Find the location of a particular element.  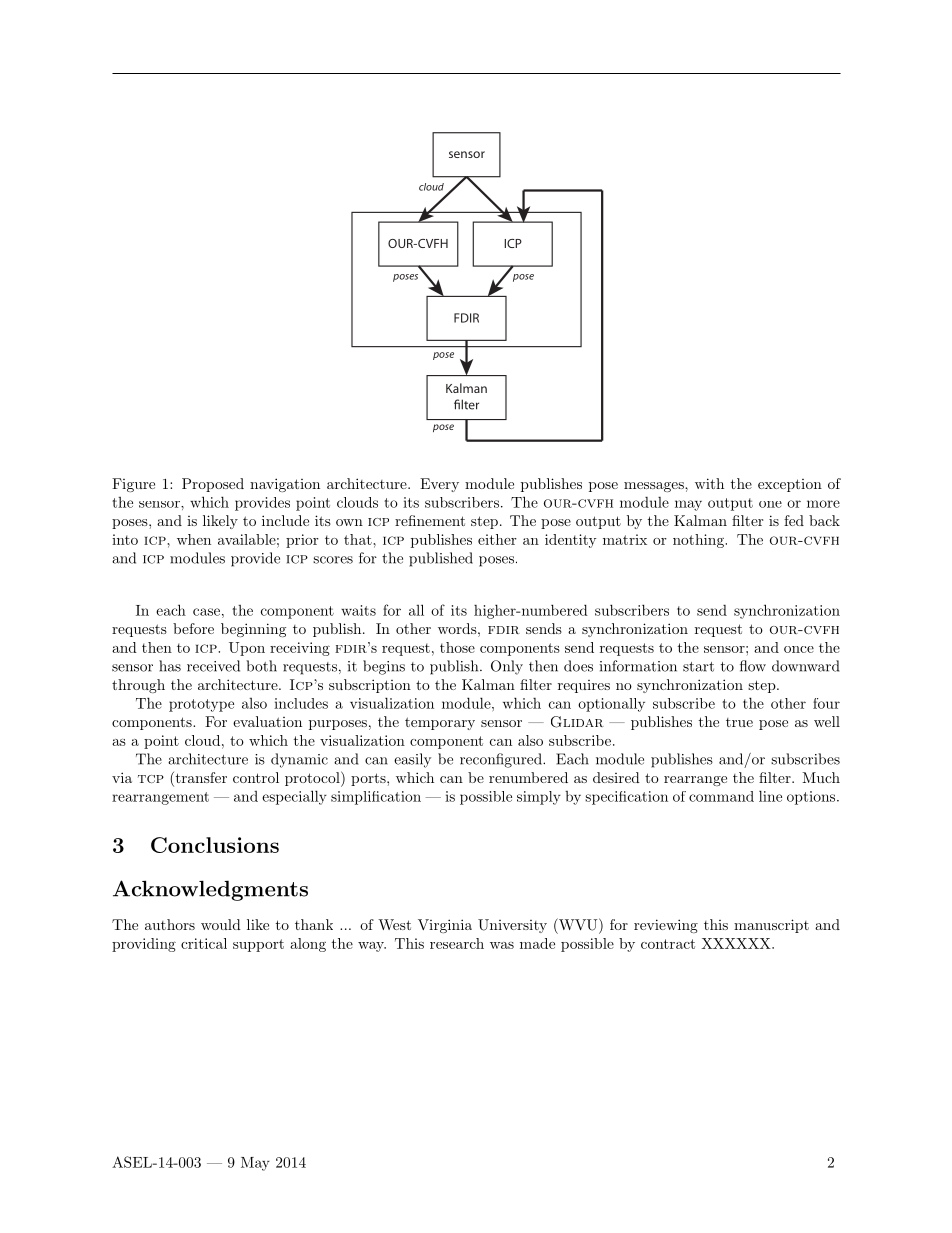

command is located at coordinates (721, 796).
